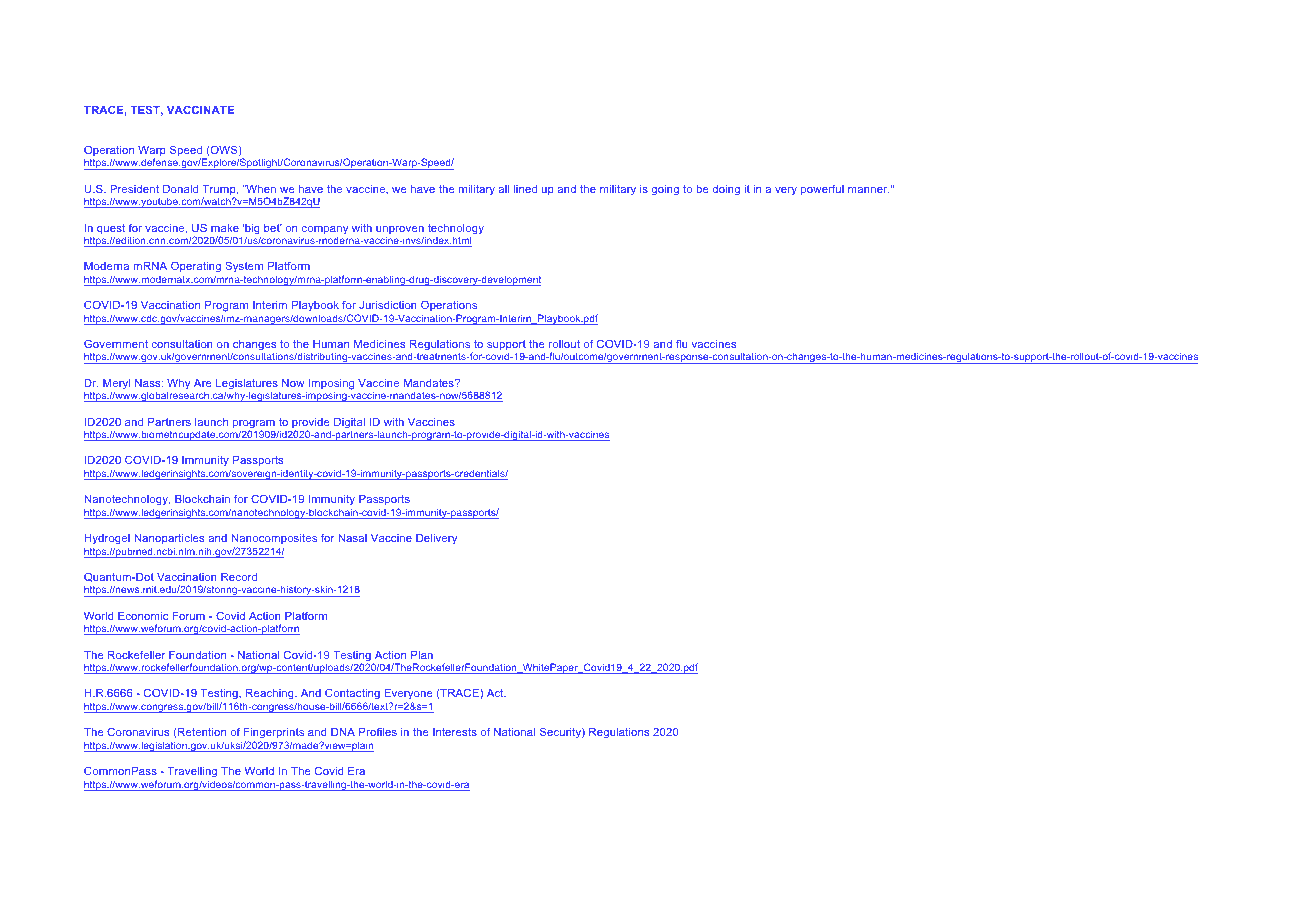  What do you see at coordinates (504, 189) in the page?
I see `all` at bounding box center [504, 189].
